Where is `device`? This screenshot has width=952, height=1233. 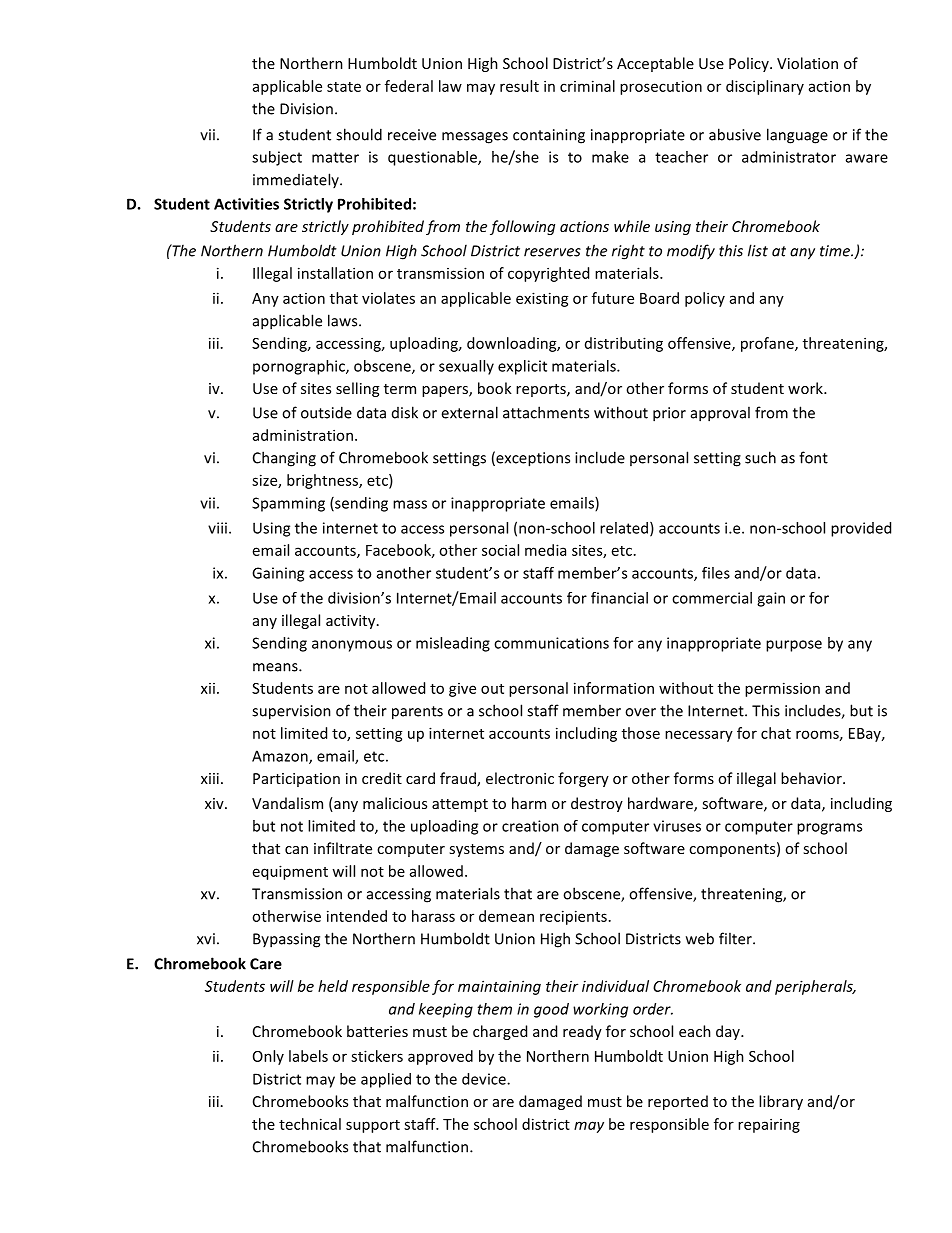
device is located at coordinates (485, 1079).
